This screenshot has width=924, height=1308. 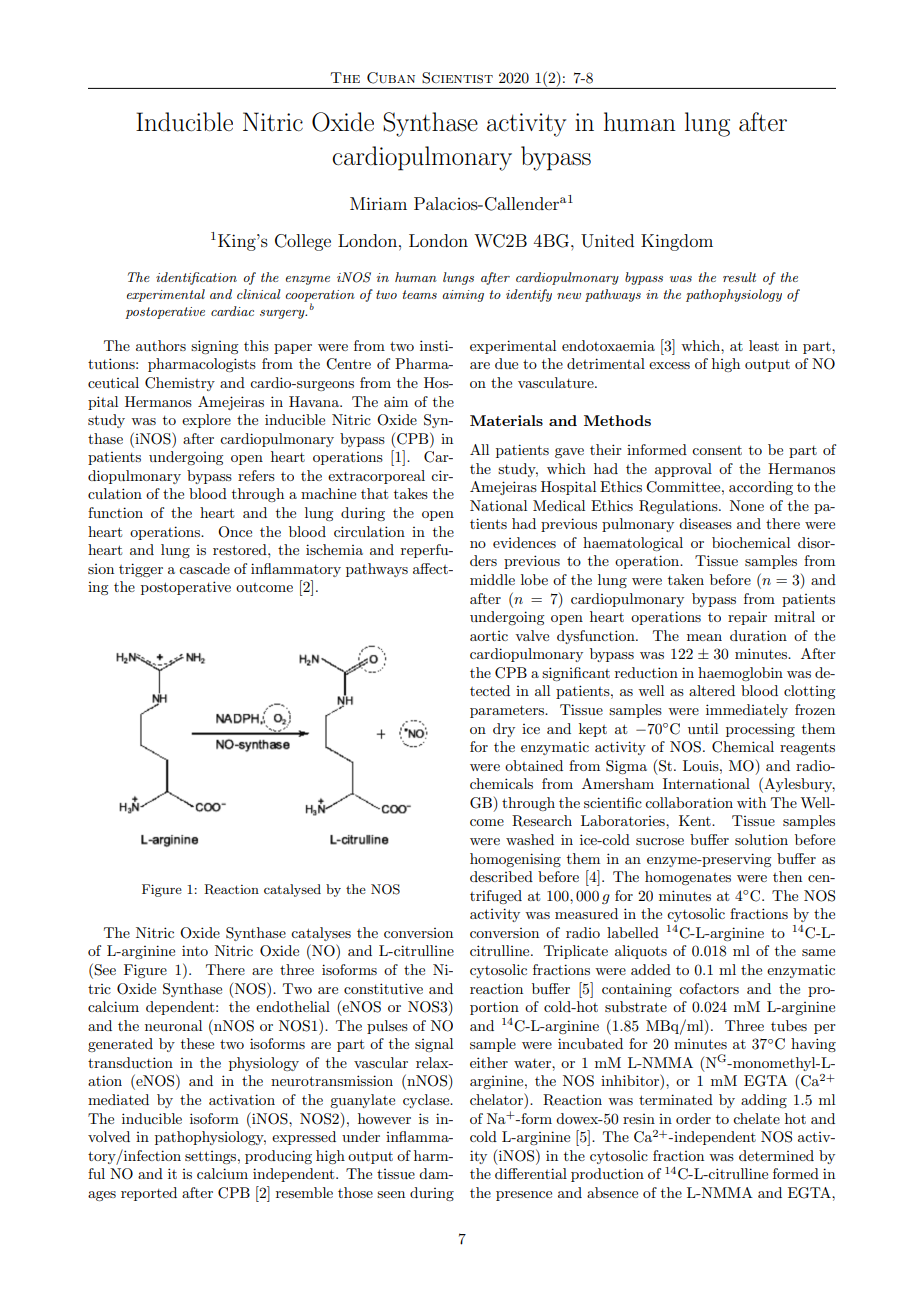 I want to click on College, so click(x=303, y=242).
